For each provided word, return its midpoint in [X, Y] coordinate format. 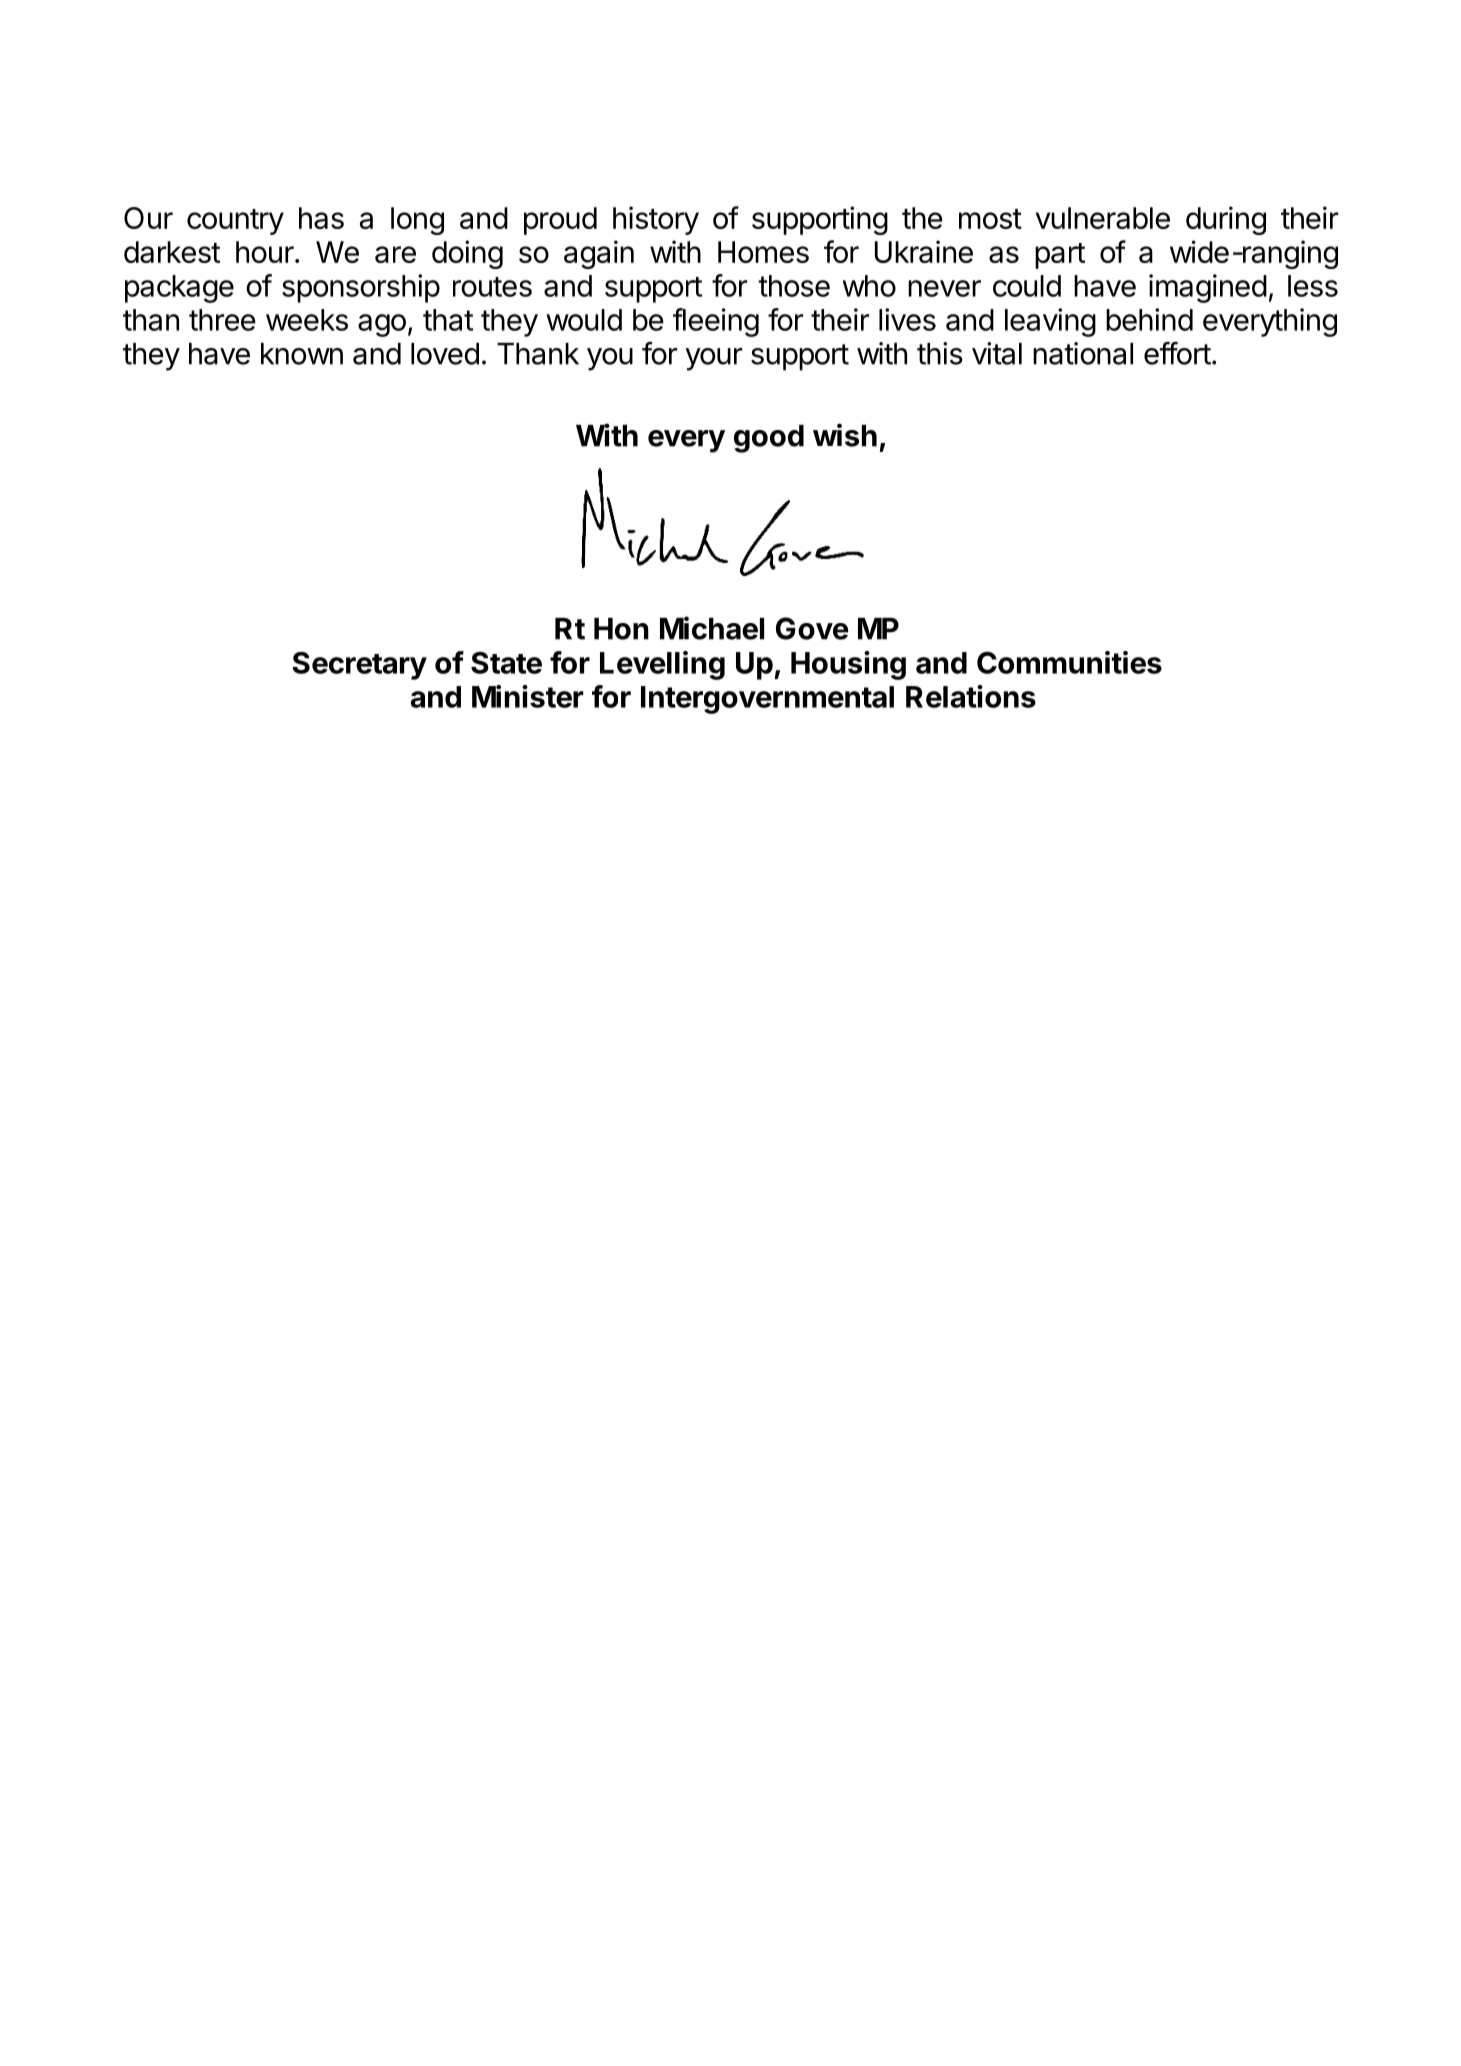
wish [845, 435]
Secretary [359, 666]
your [713, 359]
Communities [1069, 662]
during [1226, 220]
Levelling [662, 665]
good [769, 439]
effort [1177, 353]
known [302, 354]
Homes [763, 252]
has [321, 218]
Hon [621, 629]
